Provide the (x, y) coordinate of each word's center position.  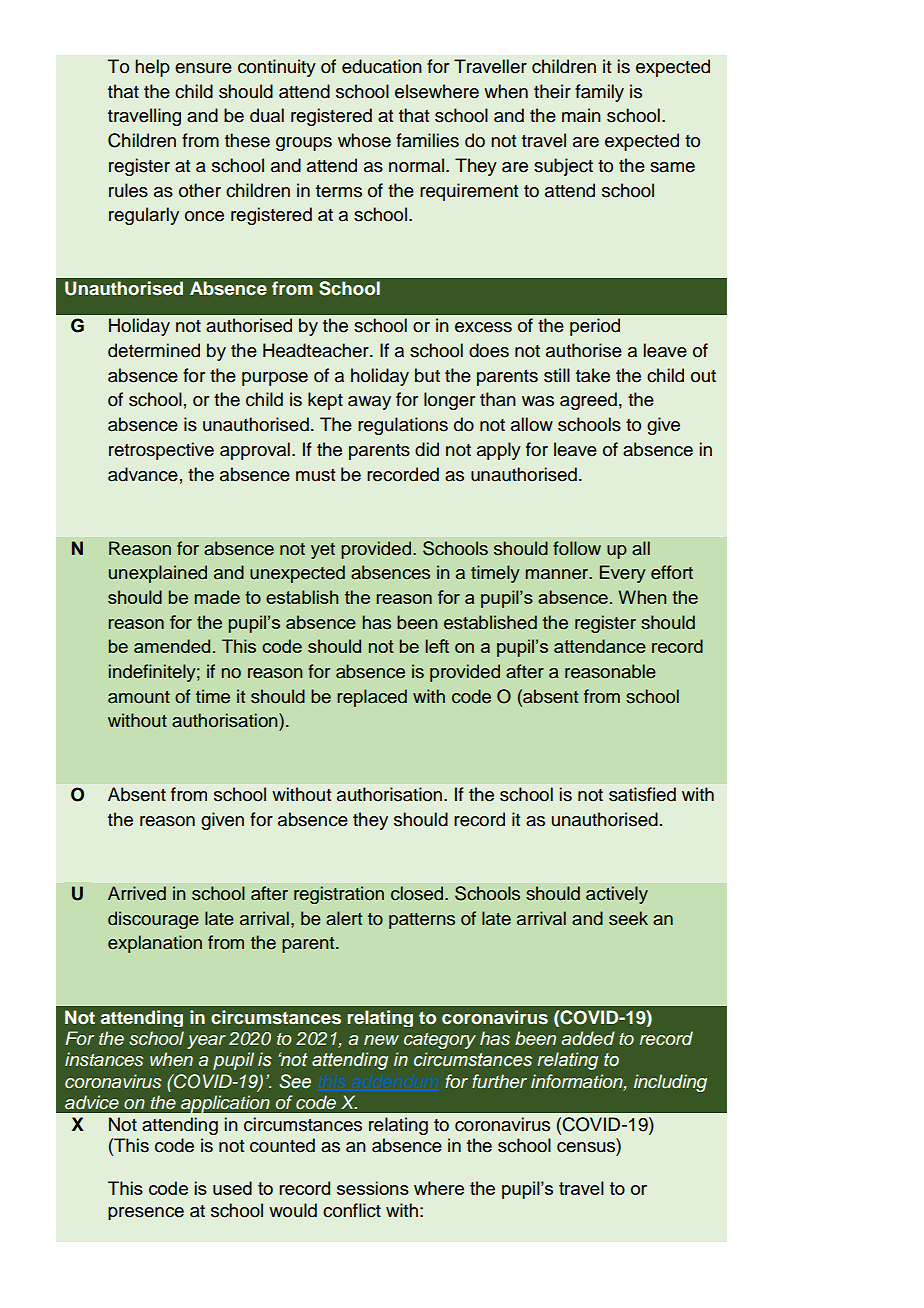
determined (154, 350)
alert (344, 918)
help (152, 68)
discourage (153, 920)
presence (146, 1213)
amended (172, 646)
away (369, 403)
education (382, 66)
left (437, 646)
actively (617, 895)
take (593, 375)
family (599, 93)
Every (623, 574)
